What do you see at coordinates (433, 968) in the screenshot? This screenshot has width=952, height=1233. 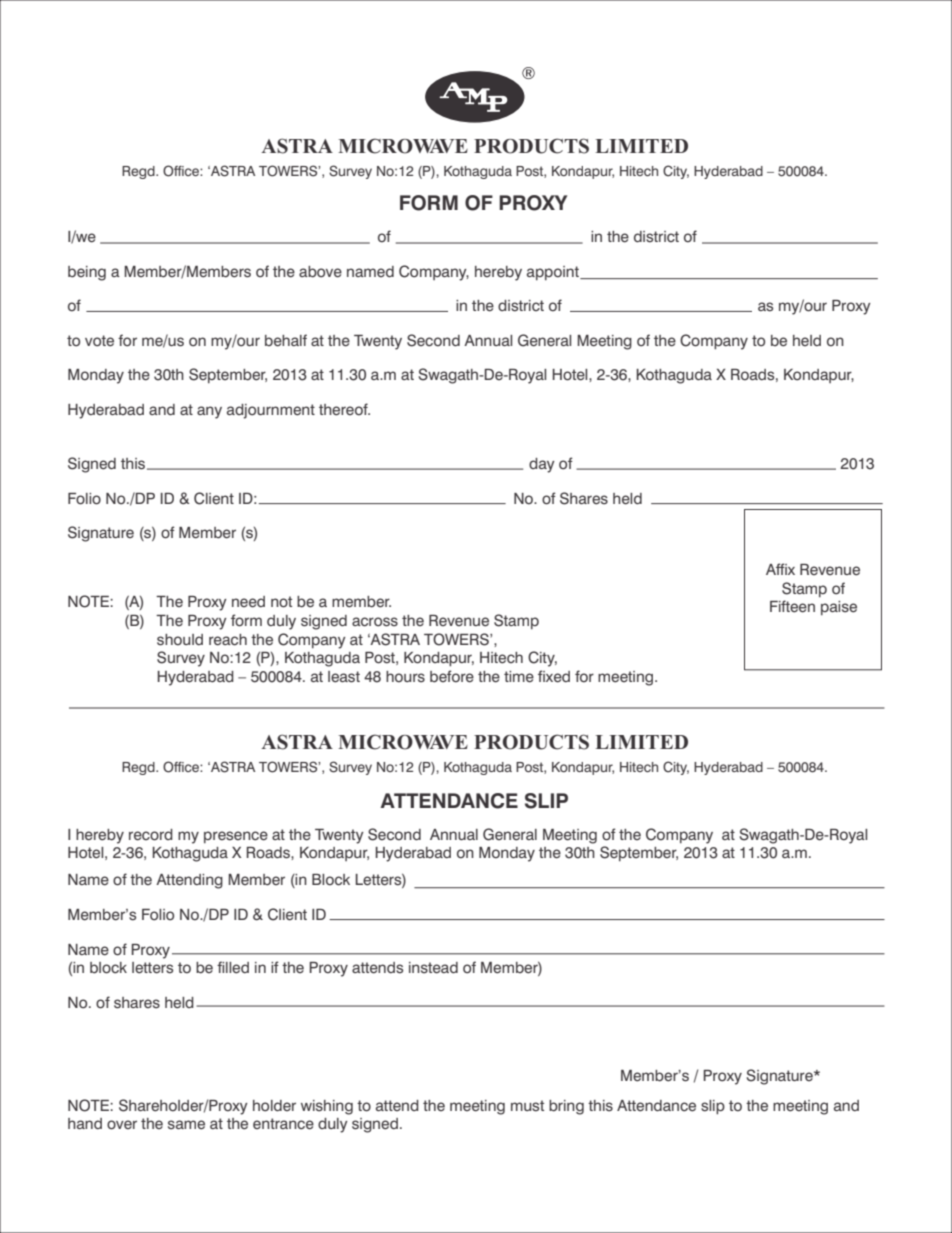 I see `instead` at bounding box center [433, 968].
